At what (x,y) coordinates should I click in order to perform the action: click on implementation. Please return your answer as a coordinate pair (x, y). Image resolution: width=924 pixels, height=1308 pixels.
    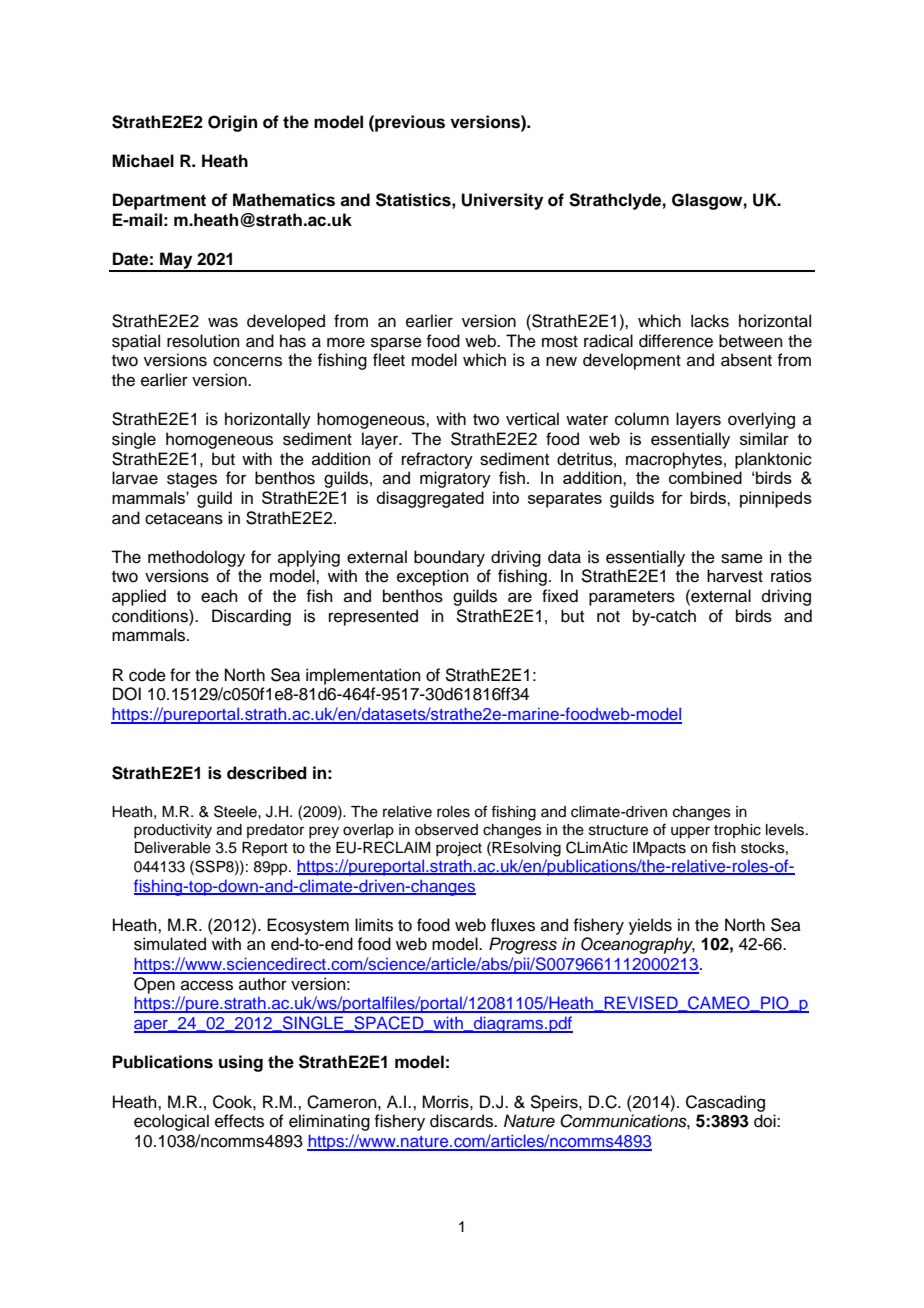
    Looking at the image, I should click on (363, 676).
